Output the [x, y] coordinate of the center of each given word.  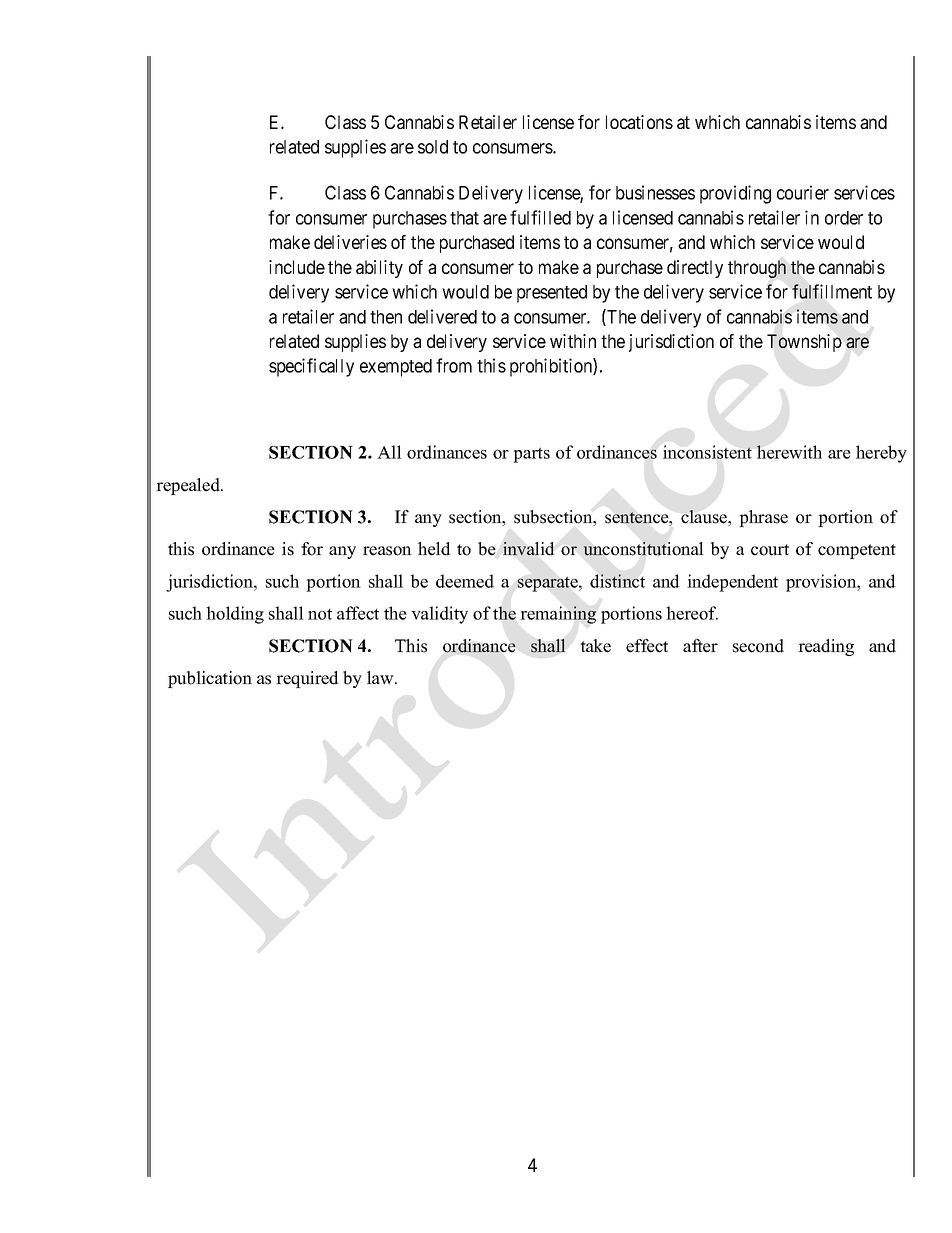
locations [639, 122]
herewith [789, 452]
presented [552, 294]
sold [433, 147]
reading [826, 647]
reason [387, 551]
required [307, 679]
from [454, 365]
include [297, 267]
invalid [529, 549]
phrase [763, 518]
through [757, 269]
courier [803, 192]
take [595, 646]
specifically [311, 367]
